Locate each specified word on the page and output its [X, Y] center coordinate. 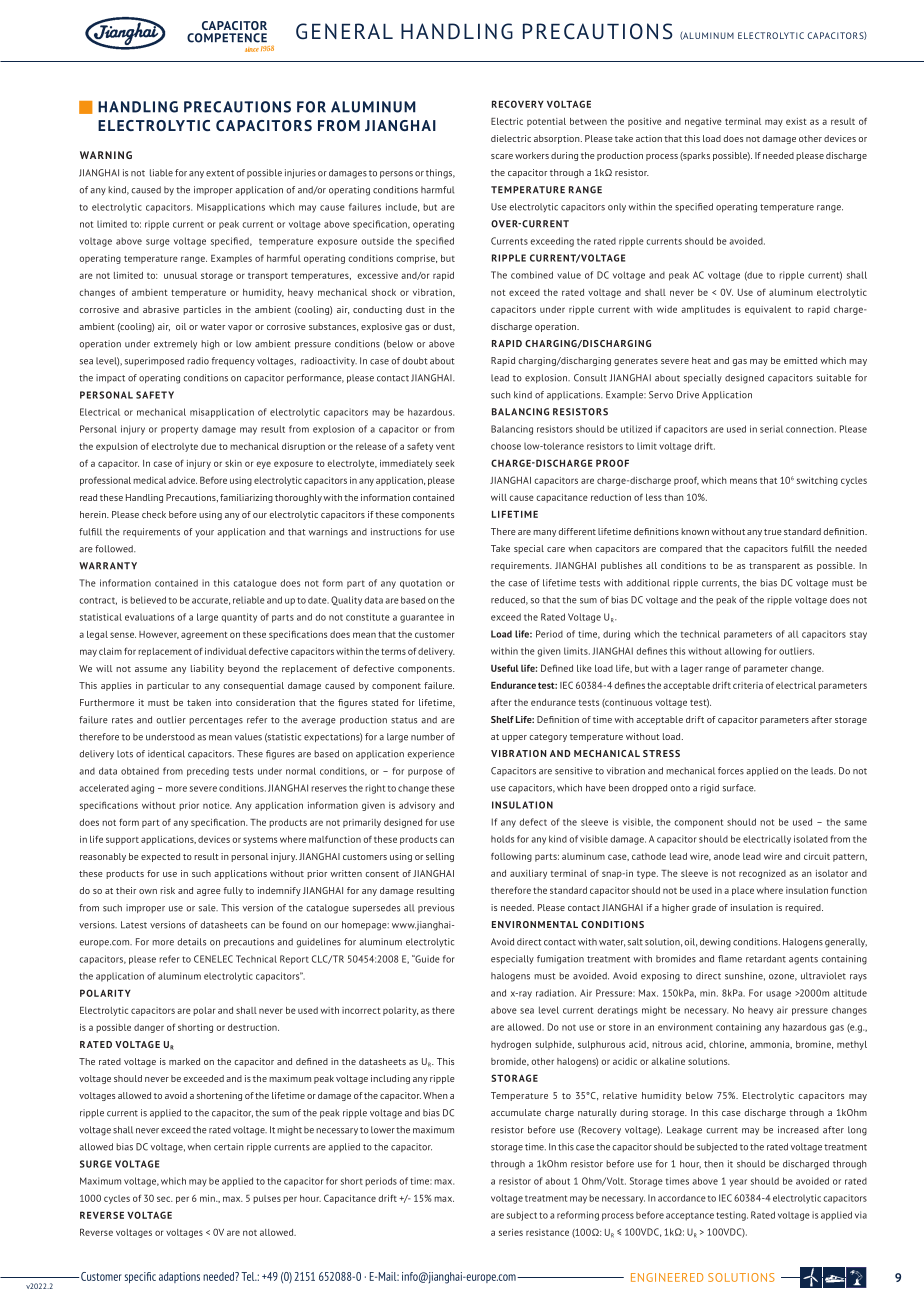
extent [220, 173]
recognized [762, 874]
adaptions [179, 1277]
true [773, 532]
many [544, 533]
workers [532, 155]
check [154, 514]
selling [440, 857]
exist [796, 121]
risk [167, 890]
